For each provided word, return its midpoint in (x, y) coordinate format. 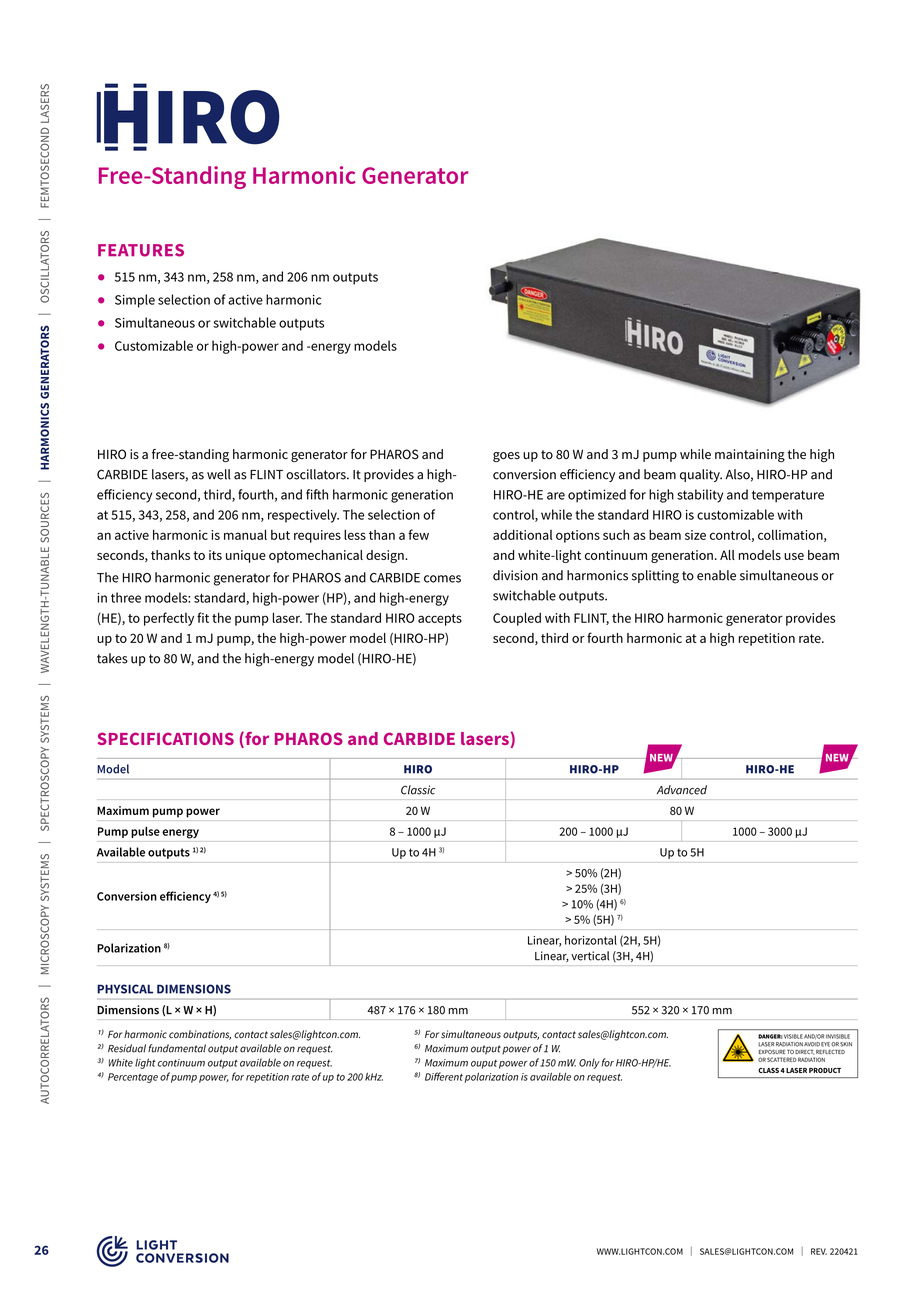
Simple (135, 301)
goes (506, 457)
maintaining (750, 455)
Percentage (133, 1078)
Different (444, 1076)
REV (819, 1251)
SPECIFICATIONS (166, 738)
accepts (440, 620)
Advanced (682, 790)
